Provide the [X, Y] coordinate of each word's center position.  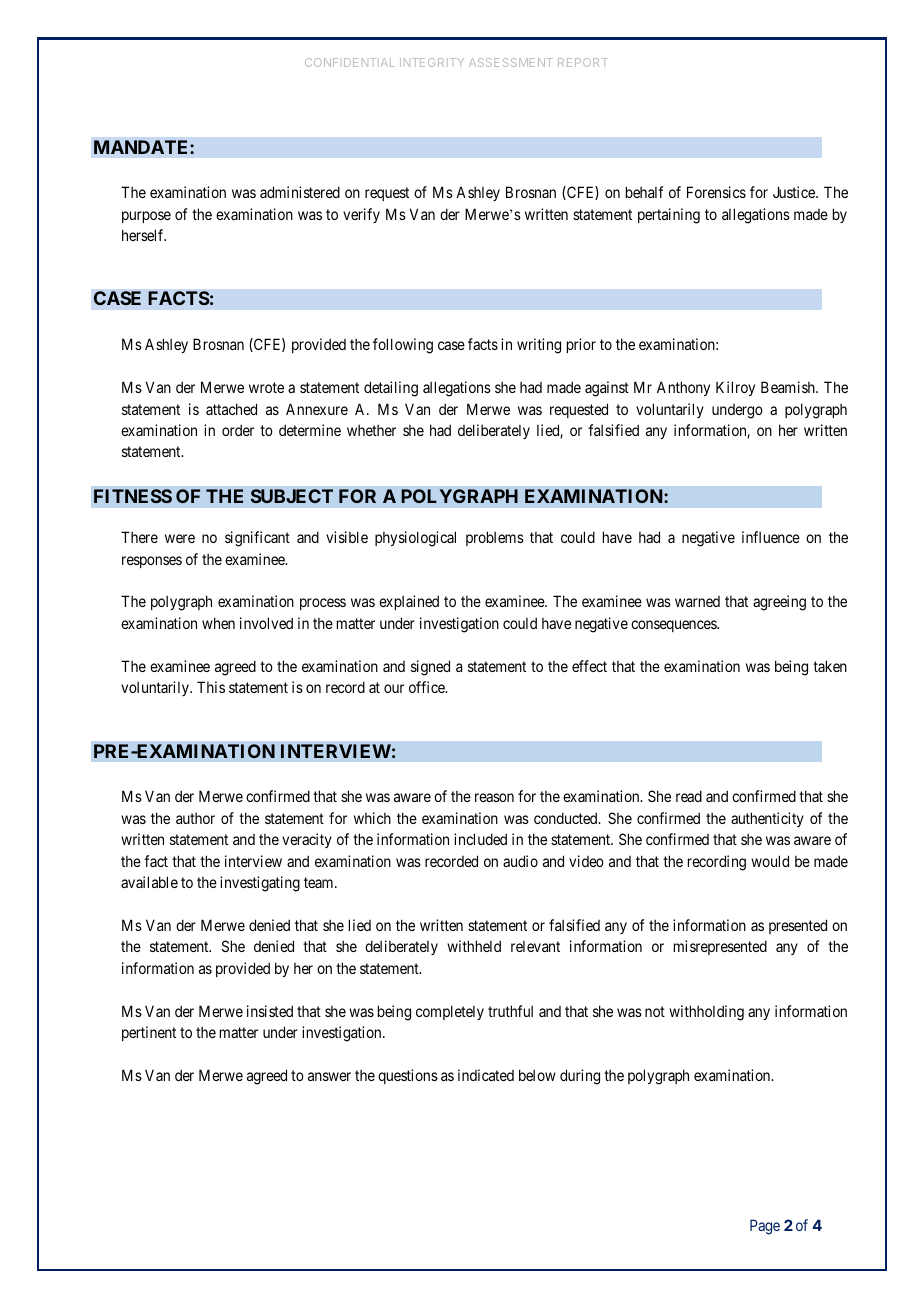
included [480, 839]
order [238, 430]
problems [495, 538]
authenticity [767, 819]
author [195, 818]
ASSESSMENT [511, 62]
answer [329, 1076]
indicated [486, 1075]
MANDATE [142, 147]
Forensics [716, 192]
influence [771, 537]
